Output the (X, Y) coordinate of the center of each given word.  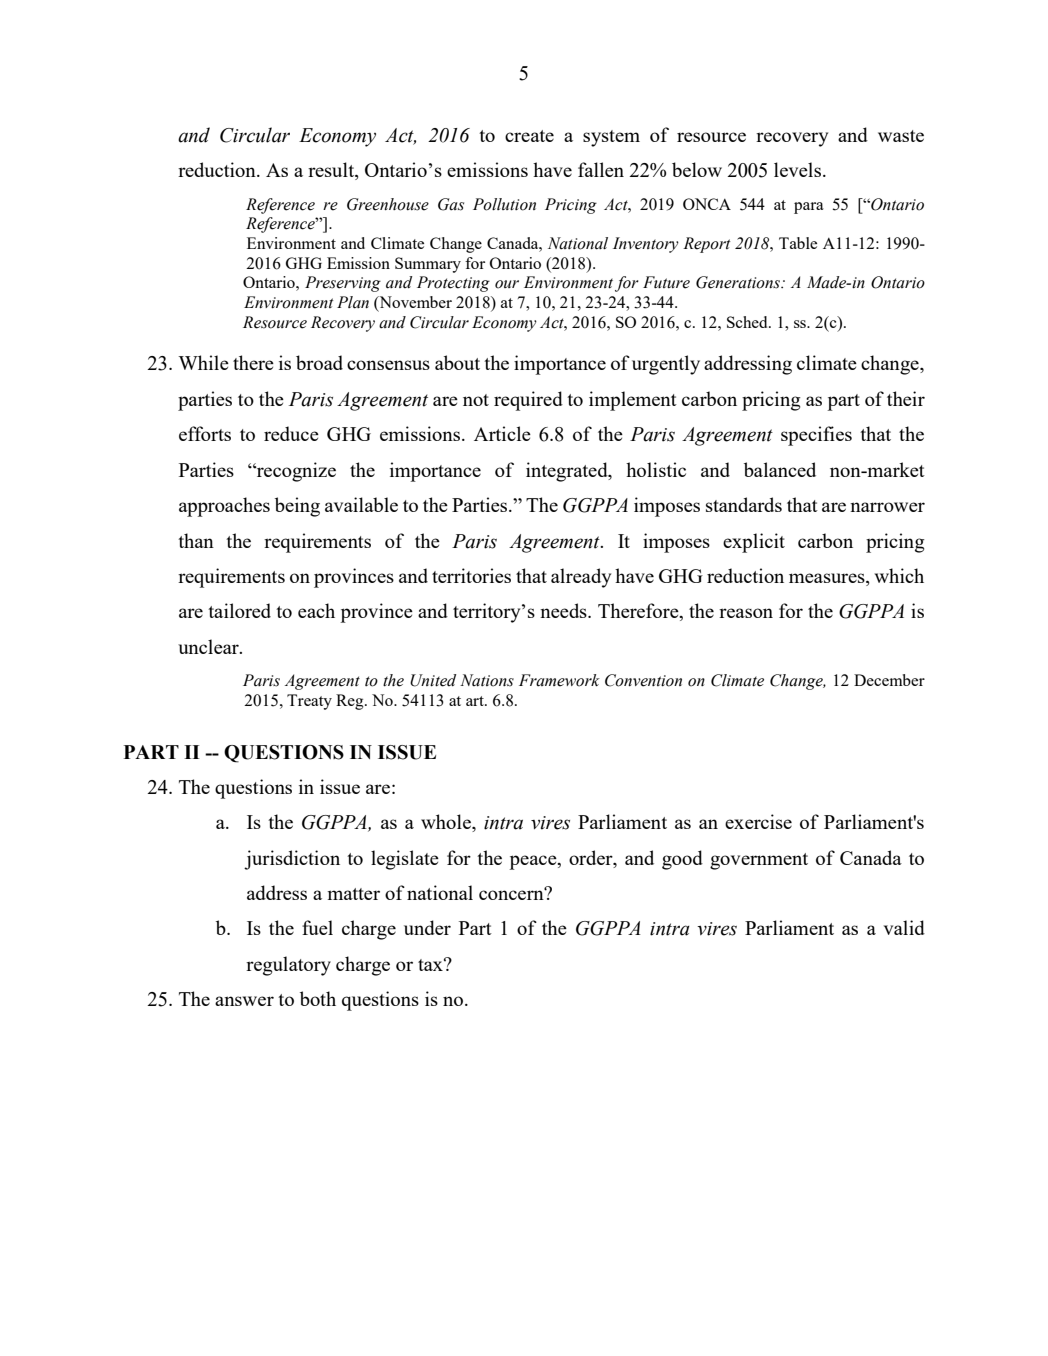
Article (502, 433)
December (889, 680)
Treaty (309, 702)
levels (797, 169)
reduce (291, 433)
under (427, 927)
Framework (559, 680)
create (529, 136)
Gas (451, 204)
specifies (816, 436)
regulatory (288, 966)
